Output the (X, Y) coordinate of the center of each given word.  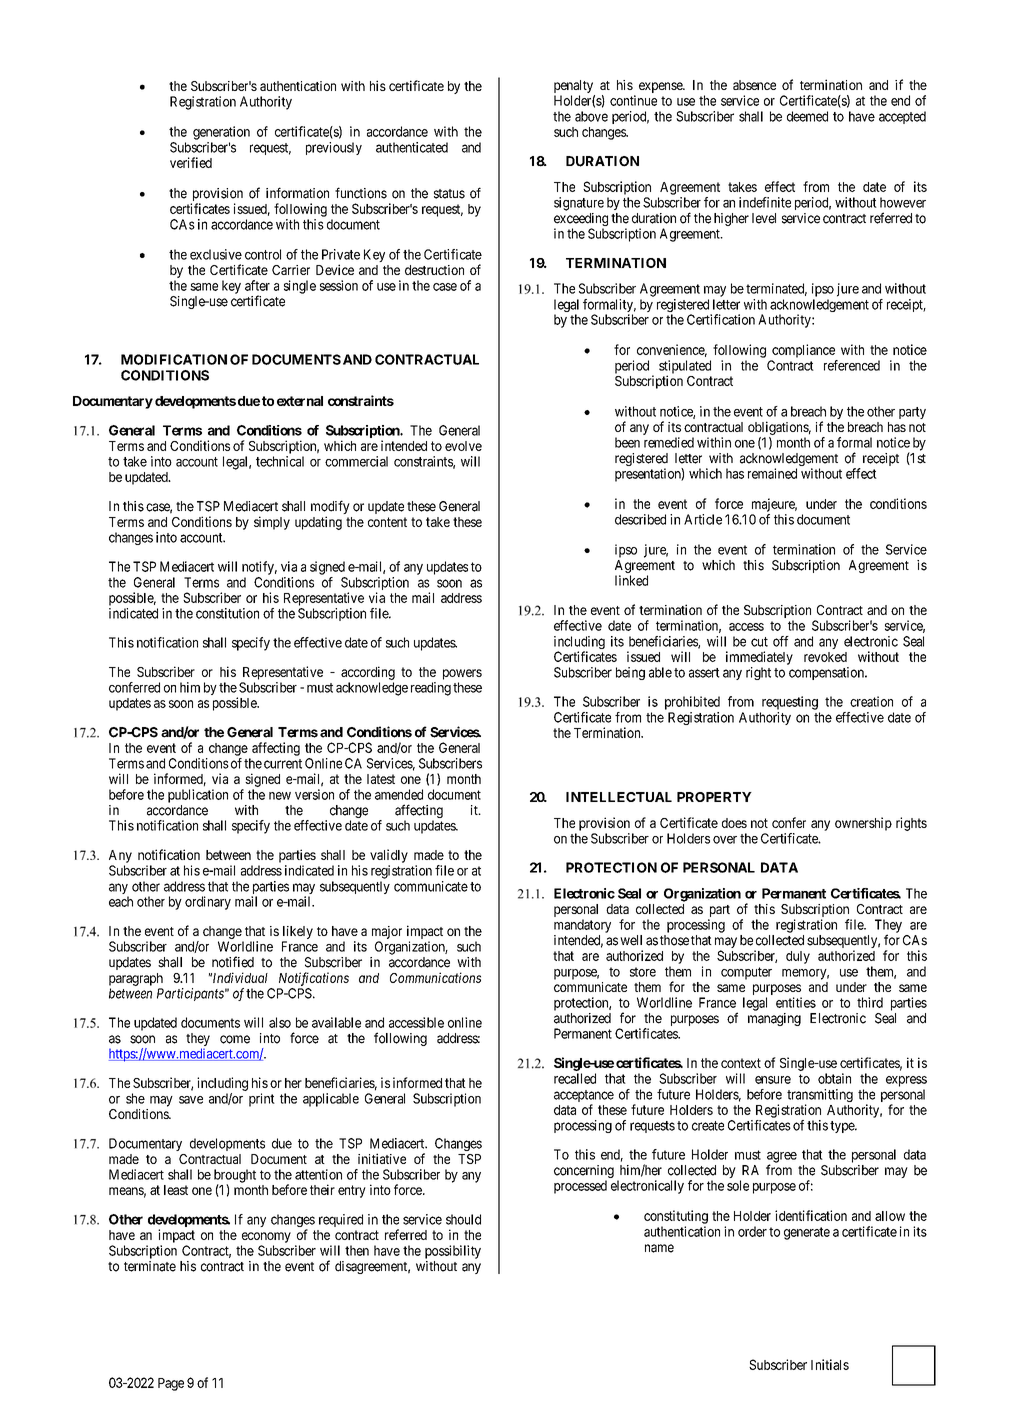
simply (272, 523)
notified (233, 962)
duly (798, 957)
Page (171, 1384)
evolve (463, 446)
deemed (807, 116)
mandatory (582, 926)
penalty (573, 86)
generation (221, 133)
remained (772, 473)
